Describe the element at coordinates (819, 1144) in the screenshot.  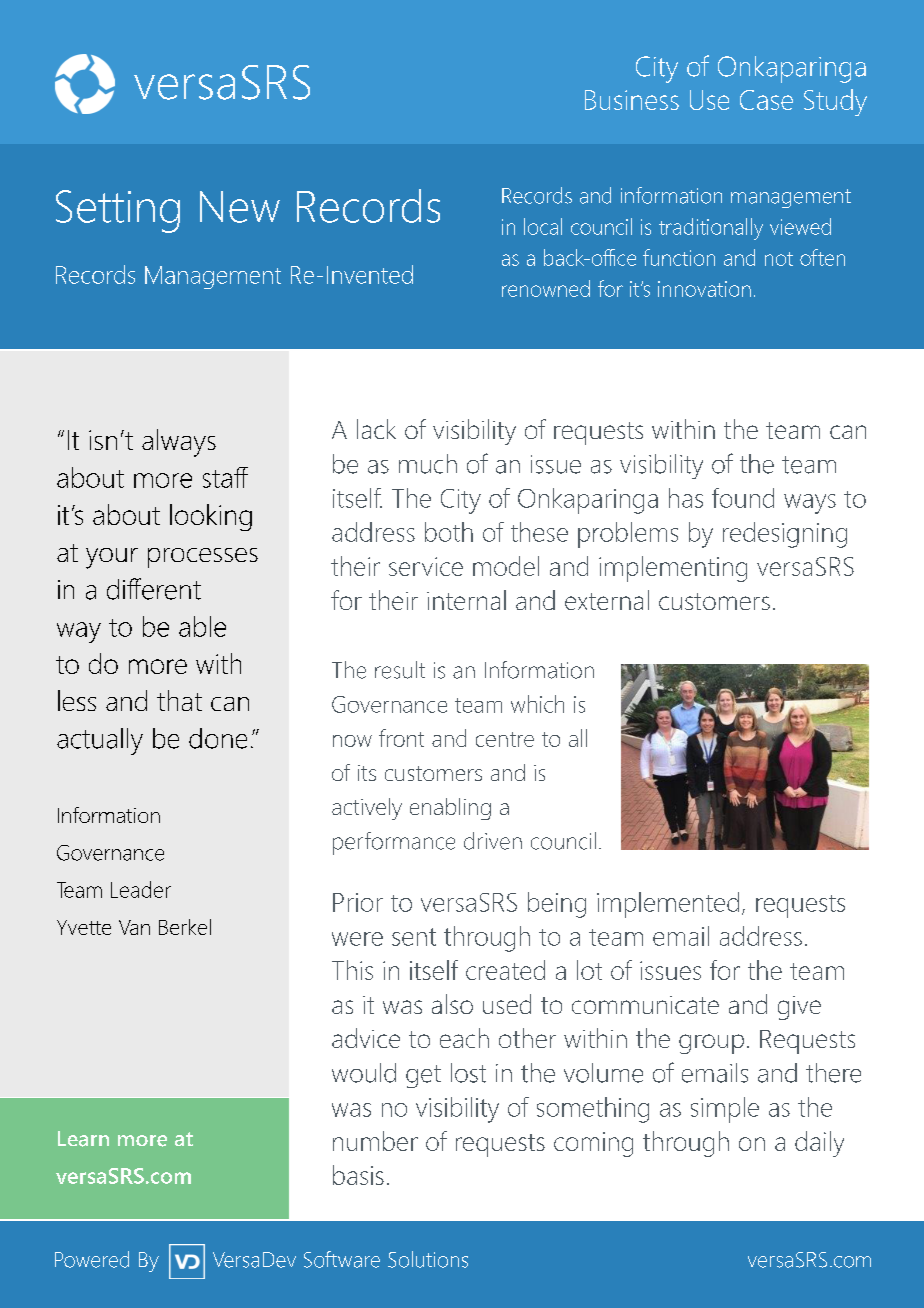
I see `daily` at that location.
